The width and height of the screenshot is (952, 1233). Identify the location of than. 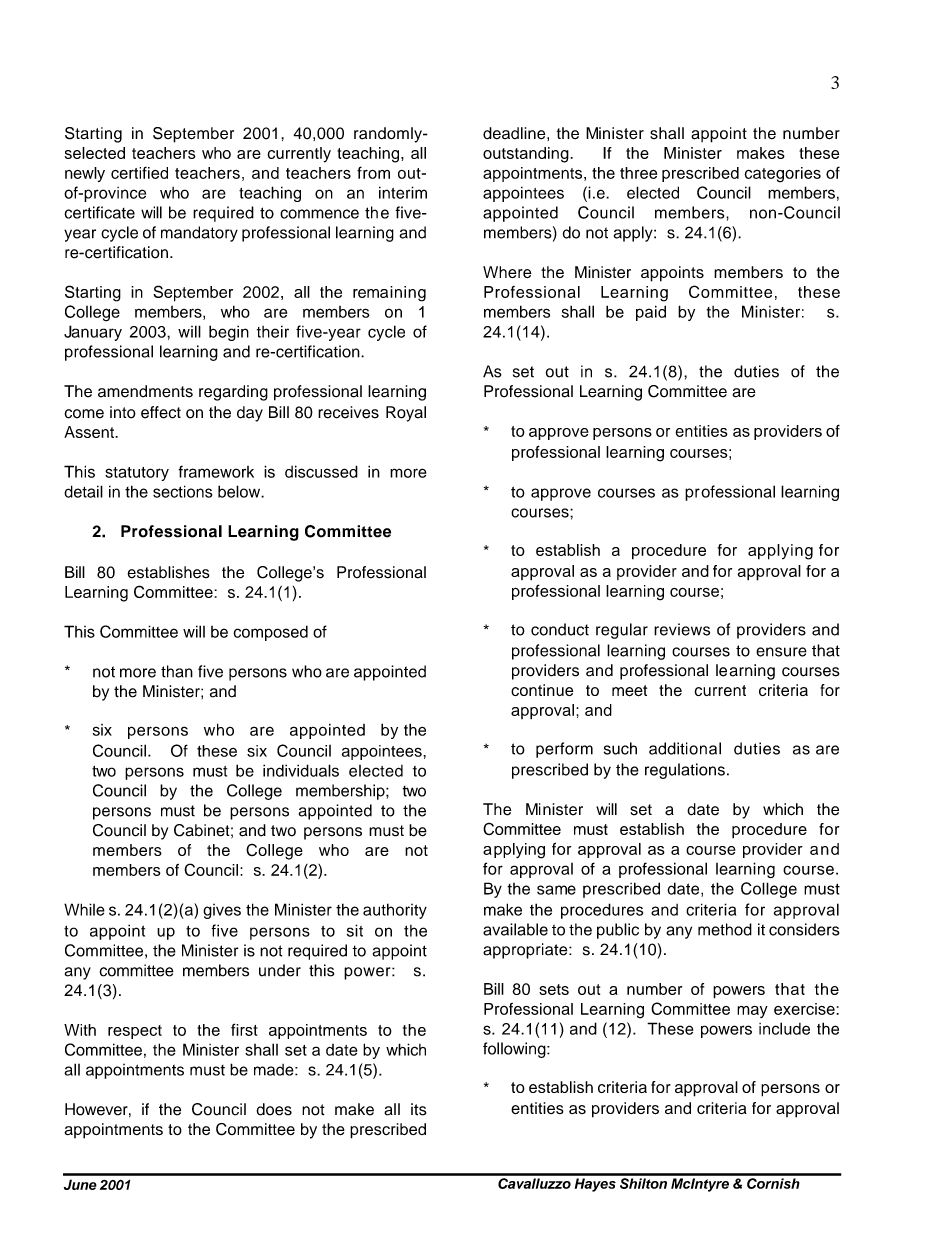
(177, 671).
